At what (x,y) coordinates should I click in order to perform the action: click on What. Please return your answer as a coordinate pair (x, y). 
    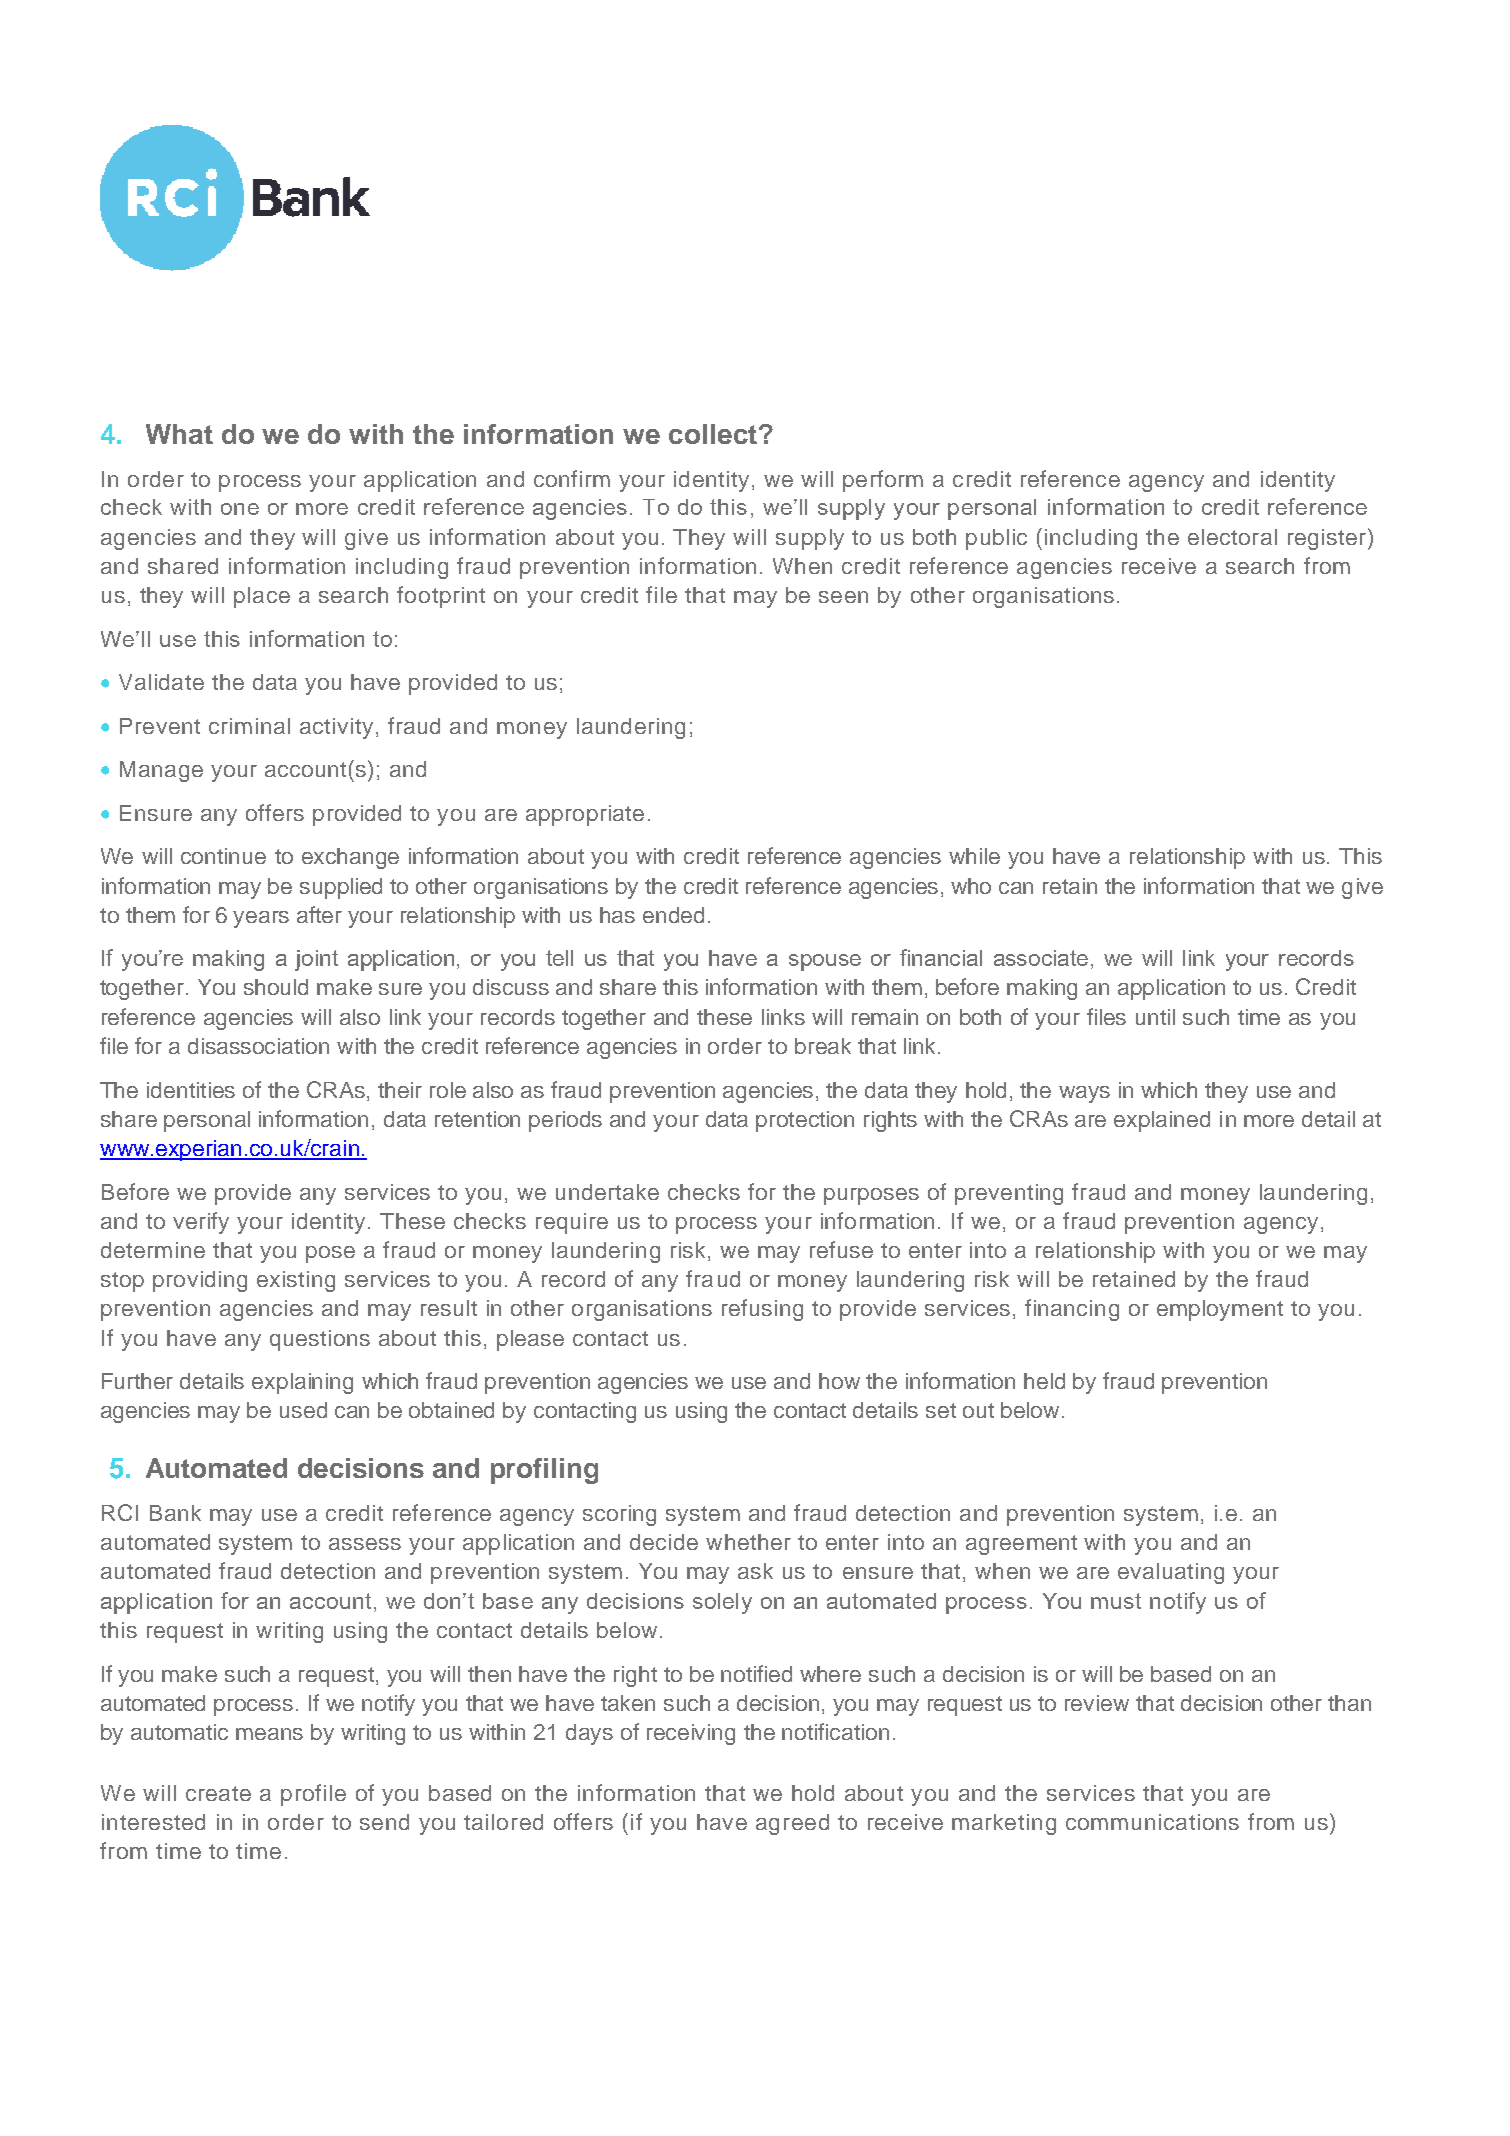
    Looking at the image, I should click on (179, 434).
